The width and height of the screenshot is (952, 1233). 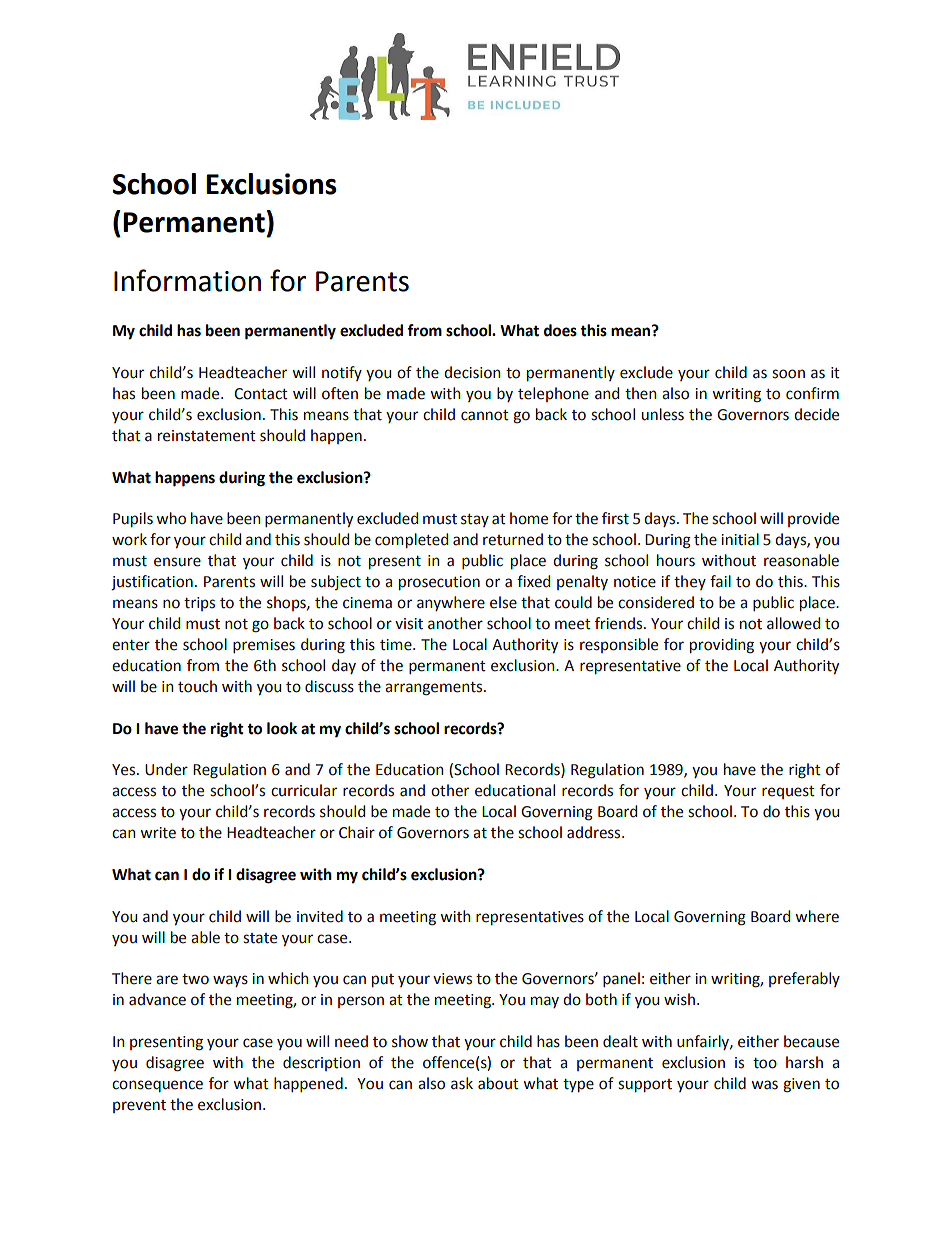 I want to click on touch, so click(x=197, y=686).
